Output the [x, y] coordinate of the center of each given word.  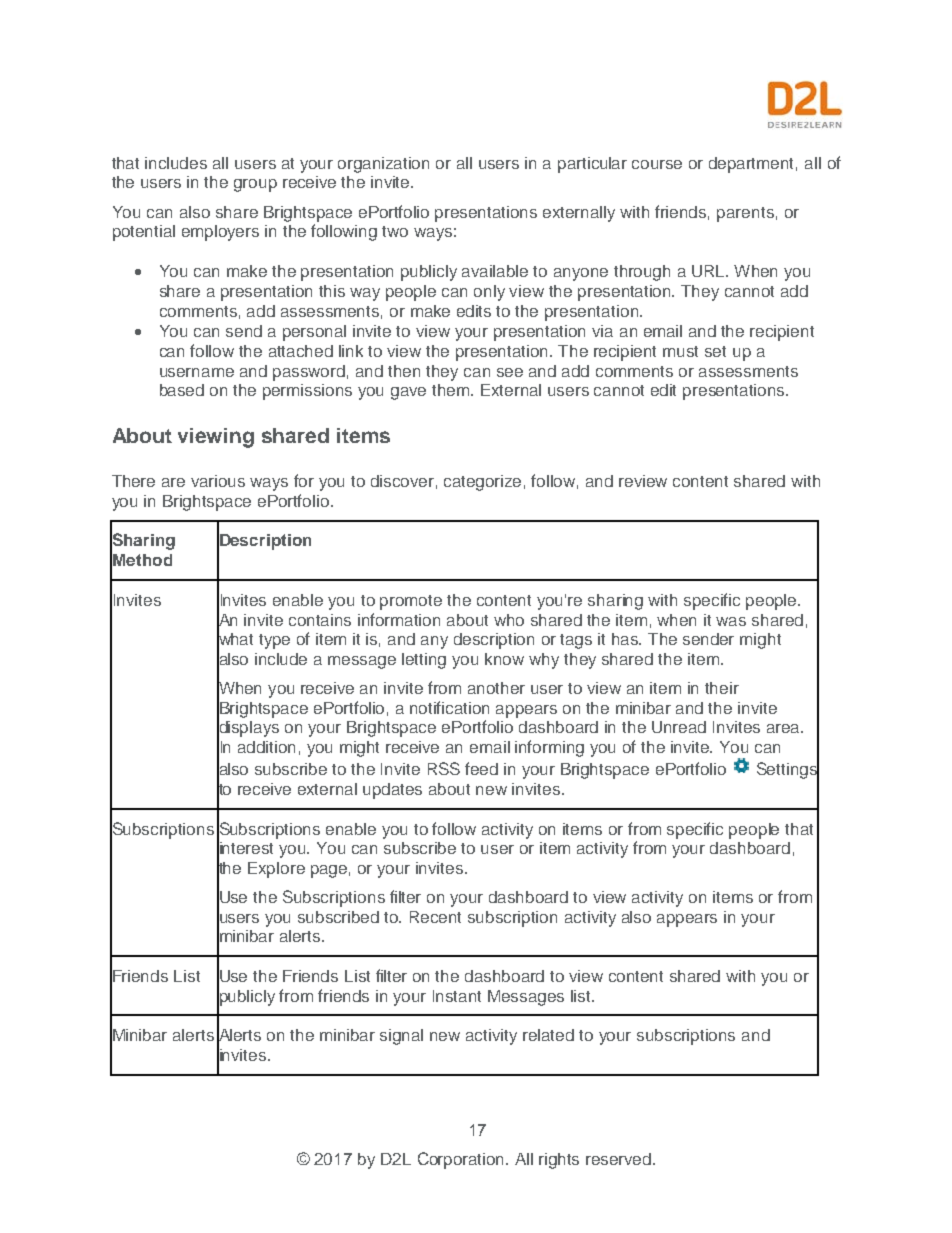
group [255, 185]
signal [401, 1037]
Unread [679, 727]
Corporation [462, 1160]
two [395, 231]
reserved [620, 1159]
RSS [444, 768]
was [731, 621]
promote [411, 602]
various [218, 481]
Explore [276, 870]
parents [745, 214]
